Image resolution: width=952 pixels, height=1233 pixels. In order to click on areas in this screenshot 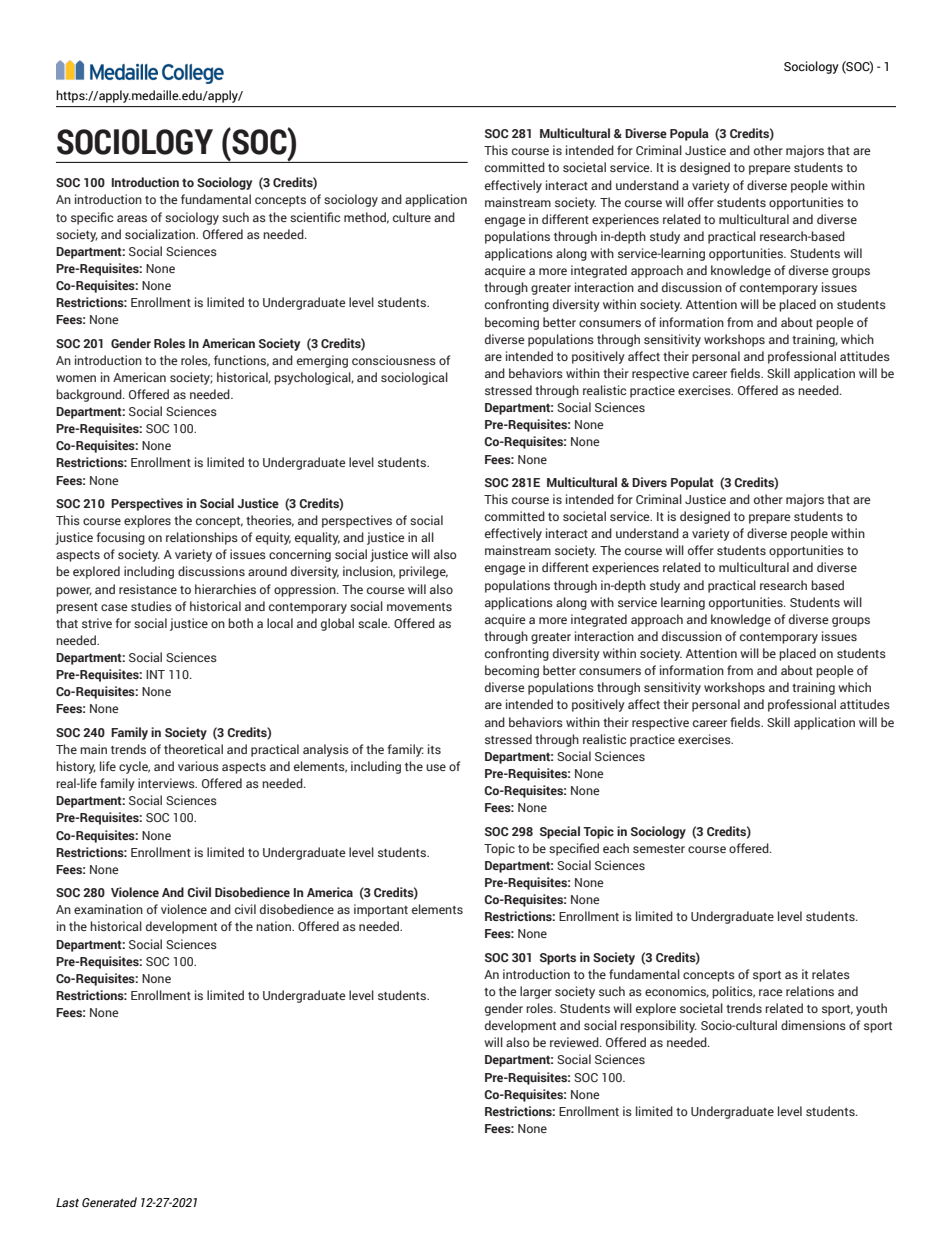, I will do `click(132, 218)`.
